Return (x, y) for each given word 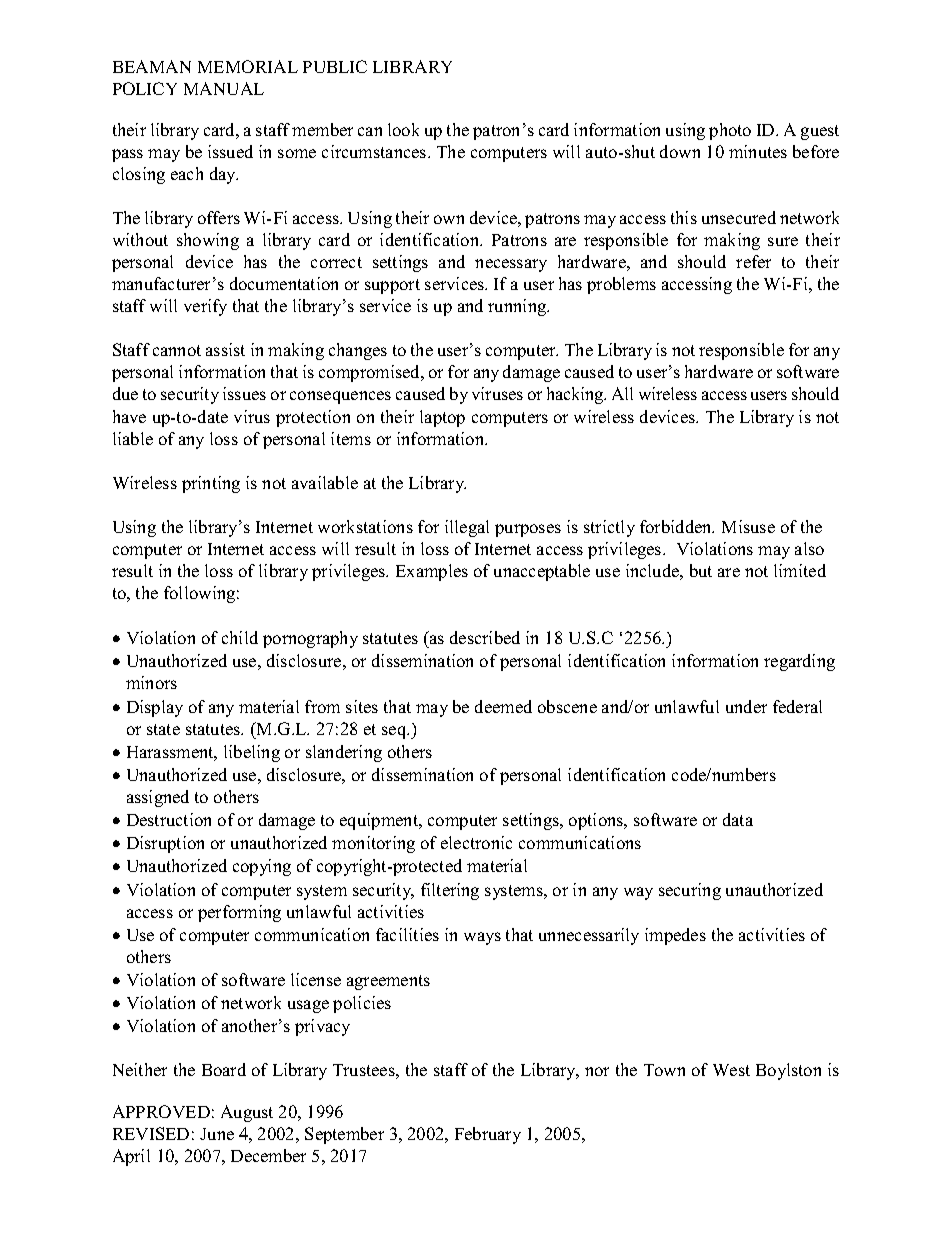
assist (225, 349)
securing (690, 891)
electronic (476, 842)
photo (730, 131)
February (488, 1135)
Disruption (165, 844)
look (403, 129)
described (485, 637)
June (217, 1134)
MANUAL (224, 88)
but (701, 570)
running (518, 307)
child (240, 637)
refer (753, 261)
